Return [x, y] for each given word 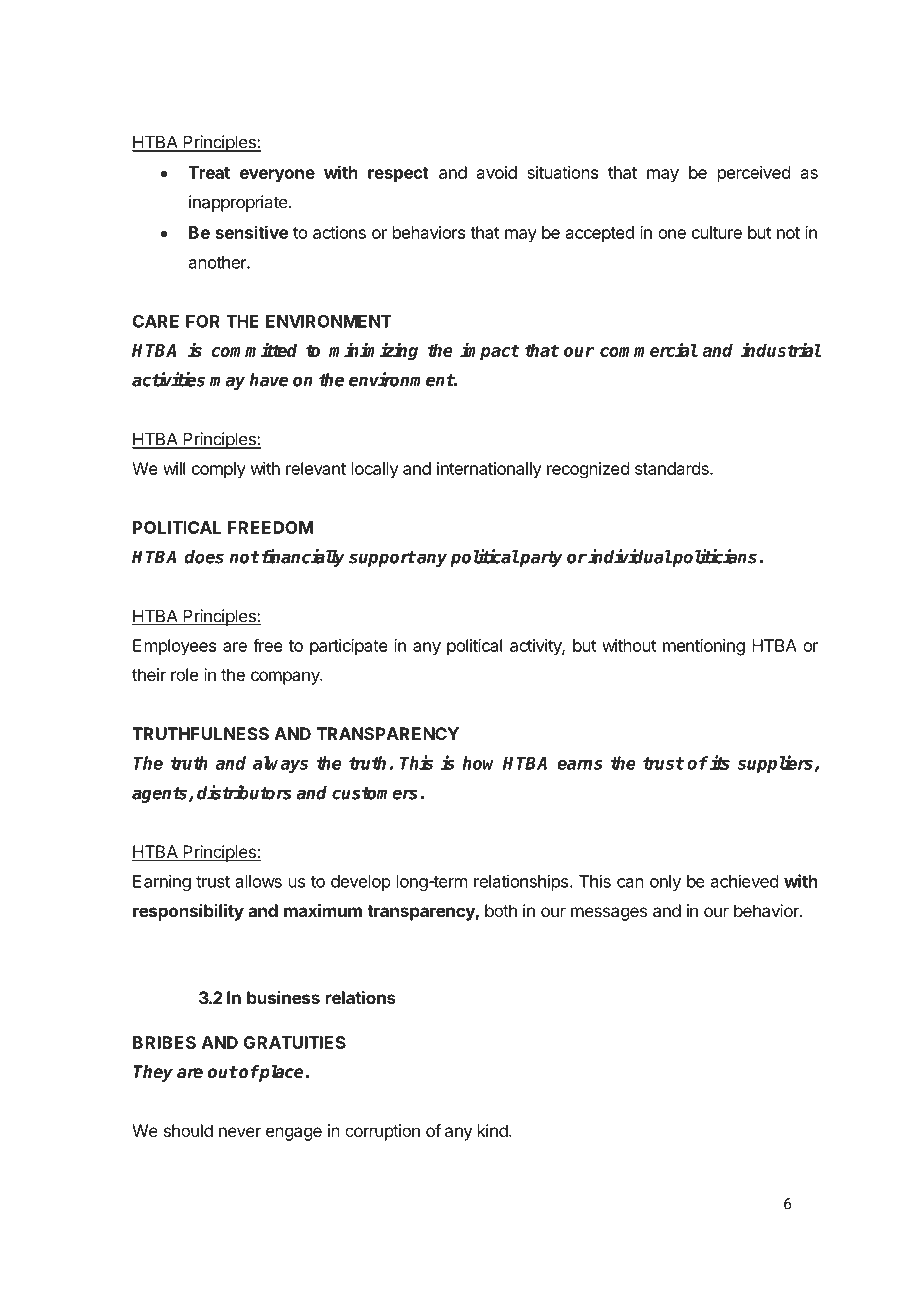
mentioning [704, 647]
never [240, 1132]
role [184, 674]
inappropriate [239, 203]
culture [717, 232]
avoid [497, 172]
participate [349, 647]
